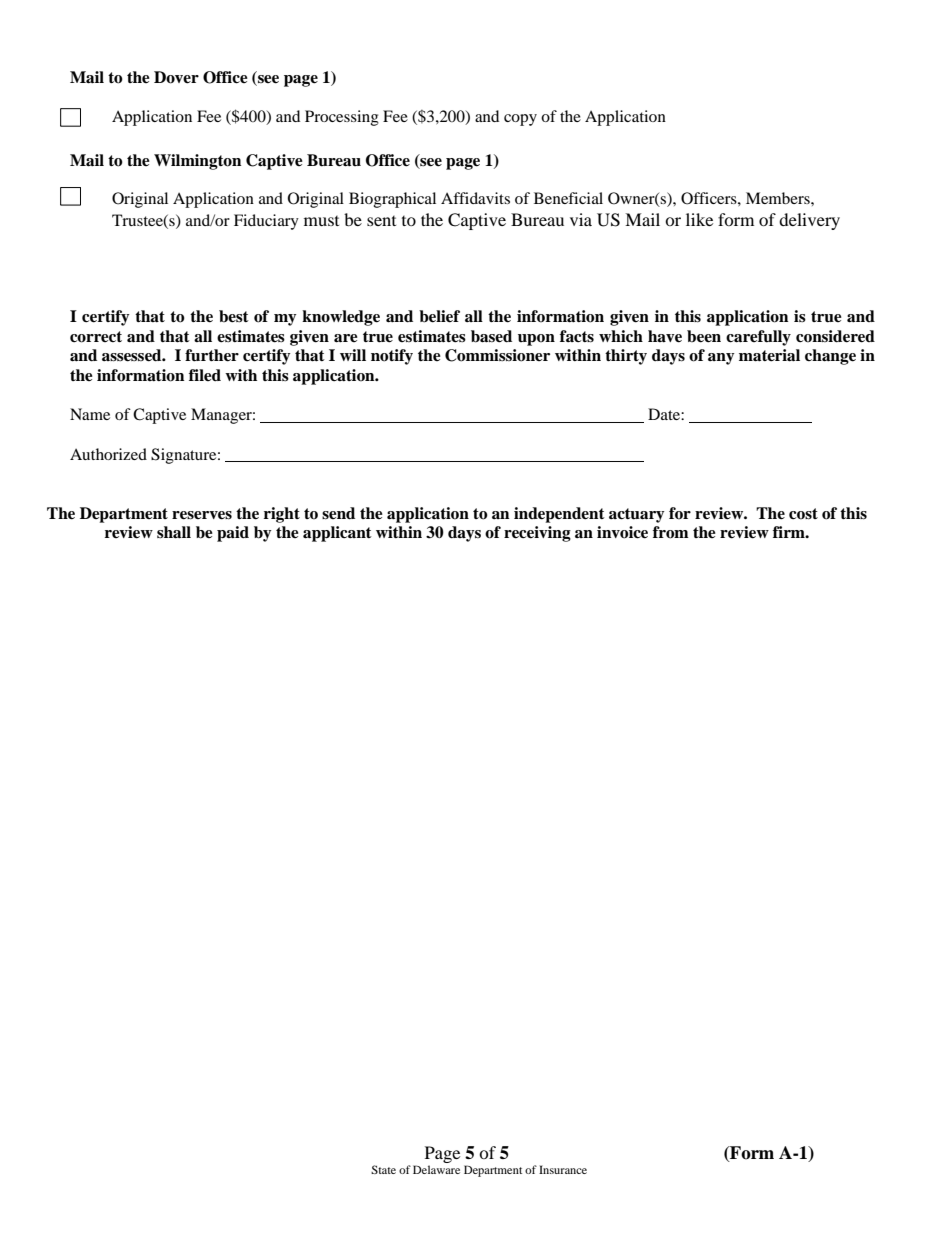  Describe the element at coordinates (721, 359) in the page. I see `any` at that location.
